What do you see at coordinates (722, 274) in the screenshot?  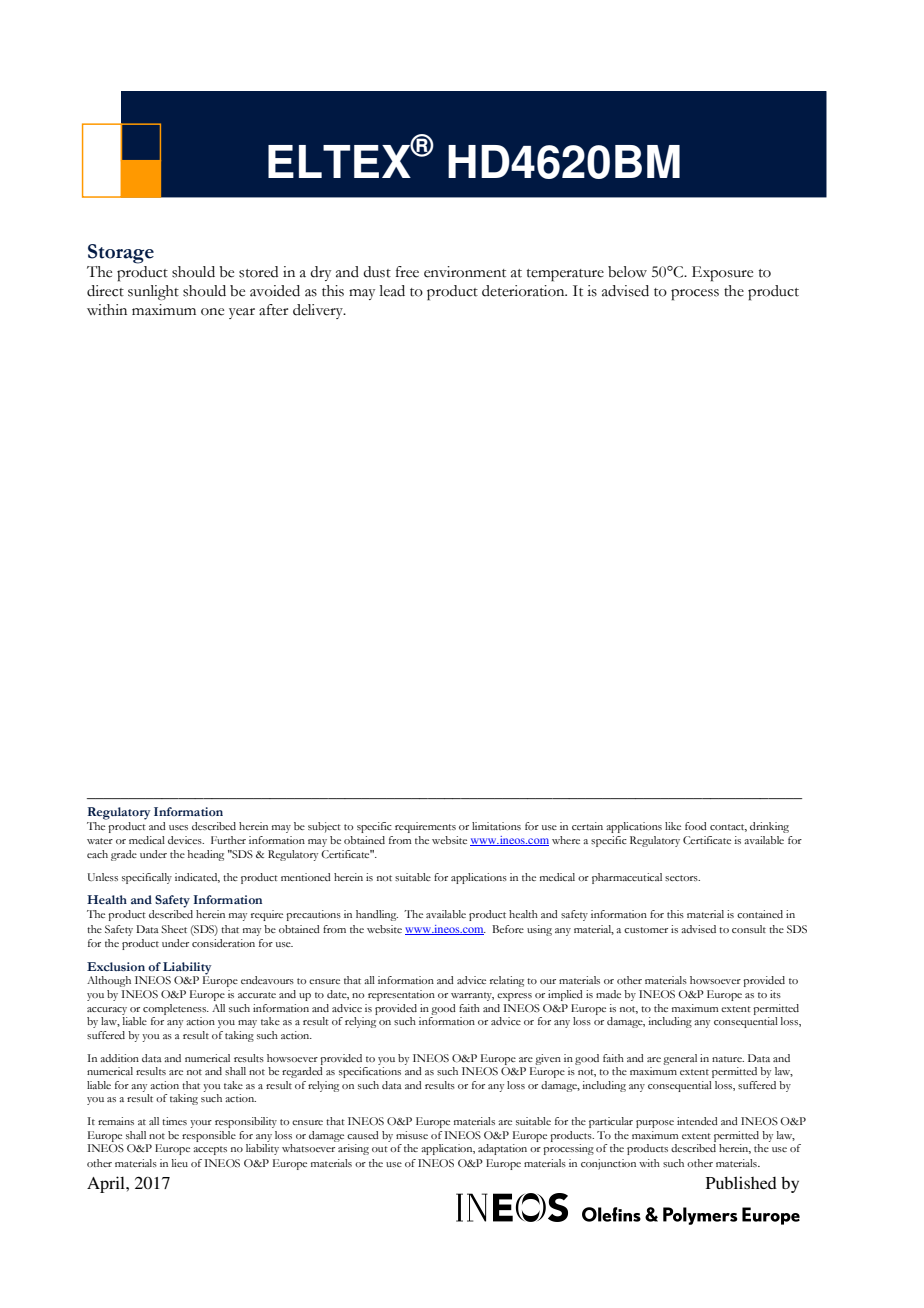 I see `Exposure` at bounding box center [722, 274].
